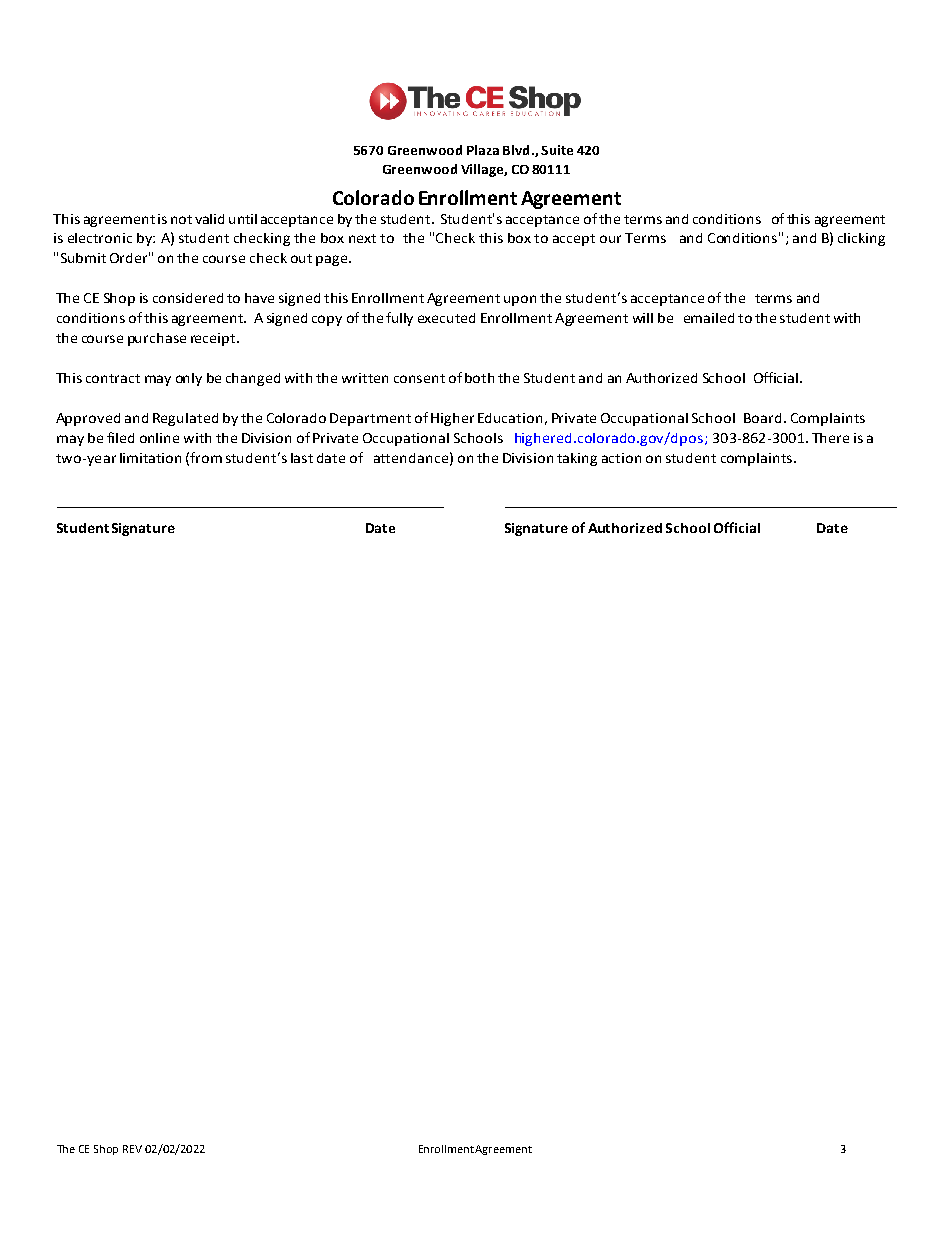  What do you see at coordinates (830, 438) in the image?
I see `There` at bounding box center [830, 438].
